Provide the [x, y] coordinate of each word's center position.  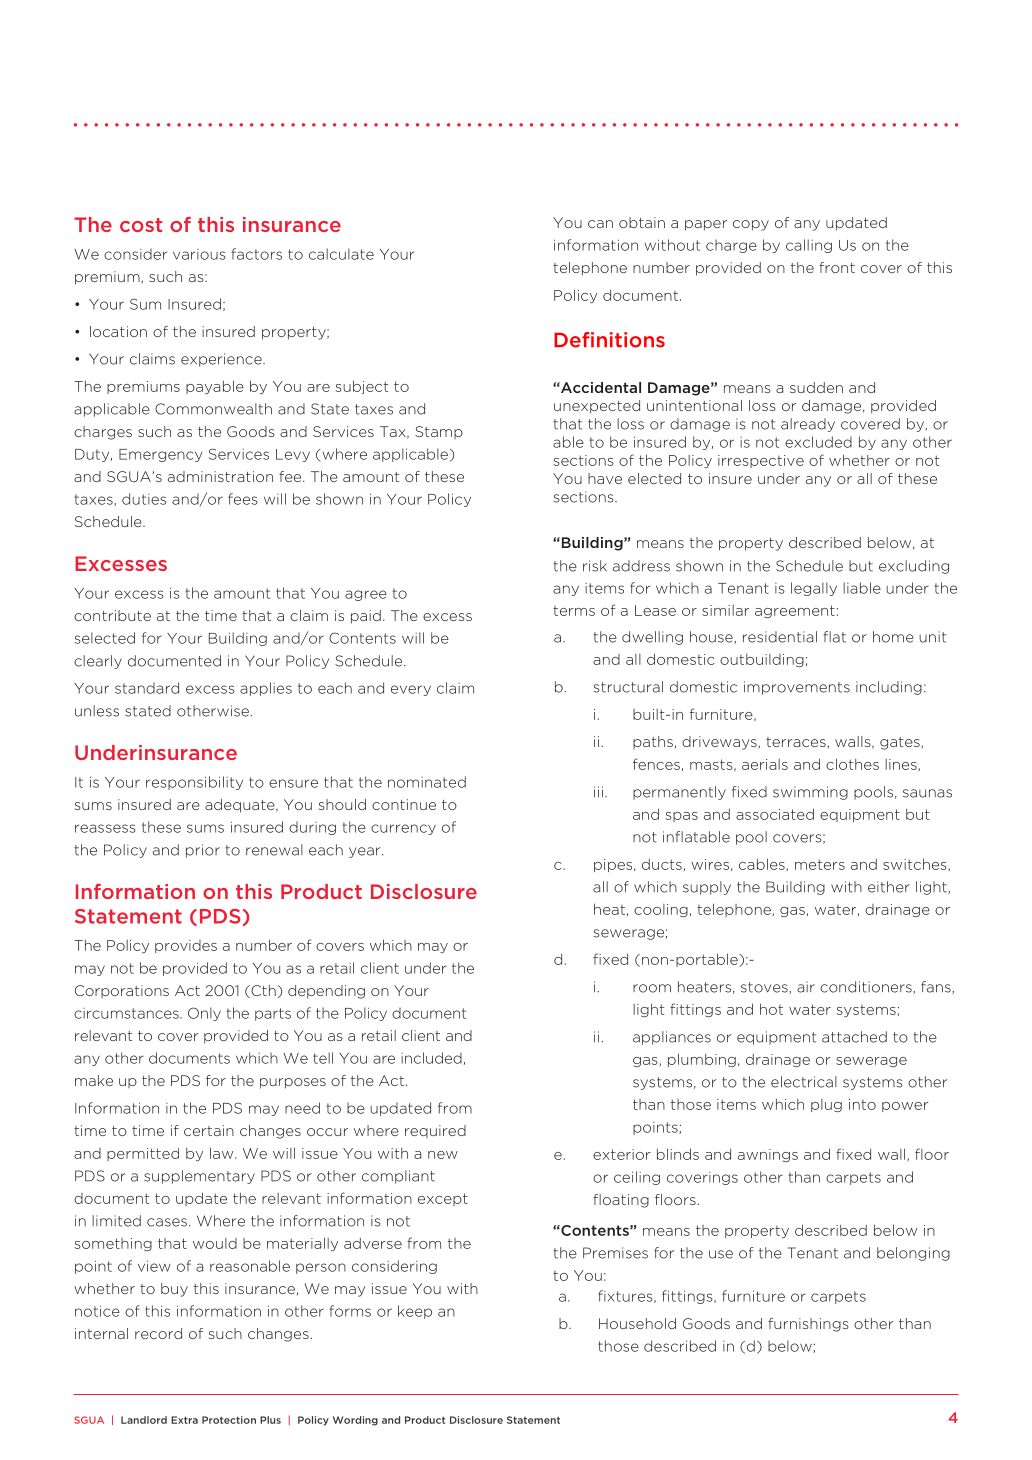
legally [814, 589]
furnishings [808, 1325]
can [600, 224]
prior [203, 851]
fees [243, 499]
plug [826, 1105]
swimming [810, 793]
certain [209, 1130]
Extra [184, 1420]
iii [598, 791]
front [837, 267]
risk [595, 566]
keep [415, 1312]
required [435, 1131]
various [199, 254]
